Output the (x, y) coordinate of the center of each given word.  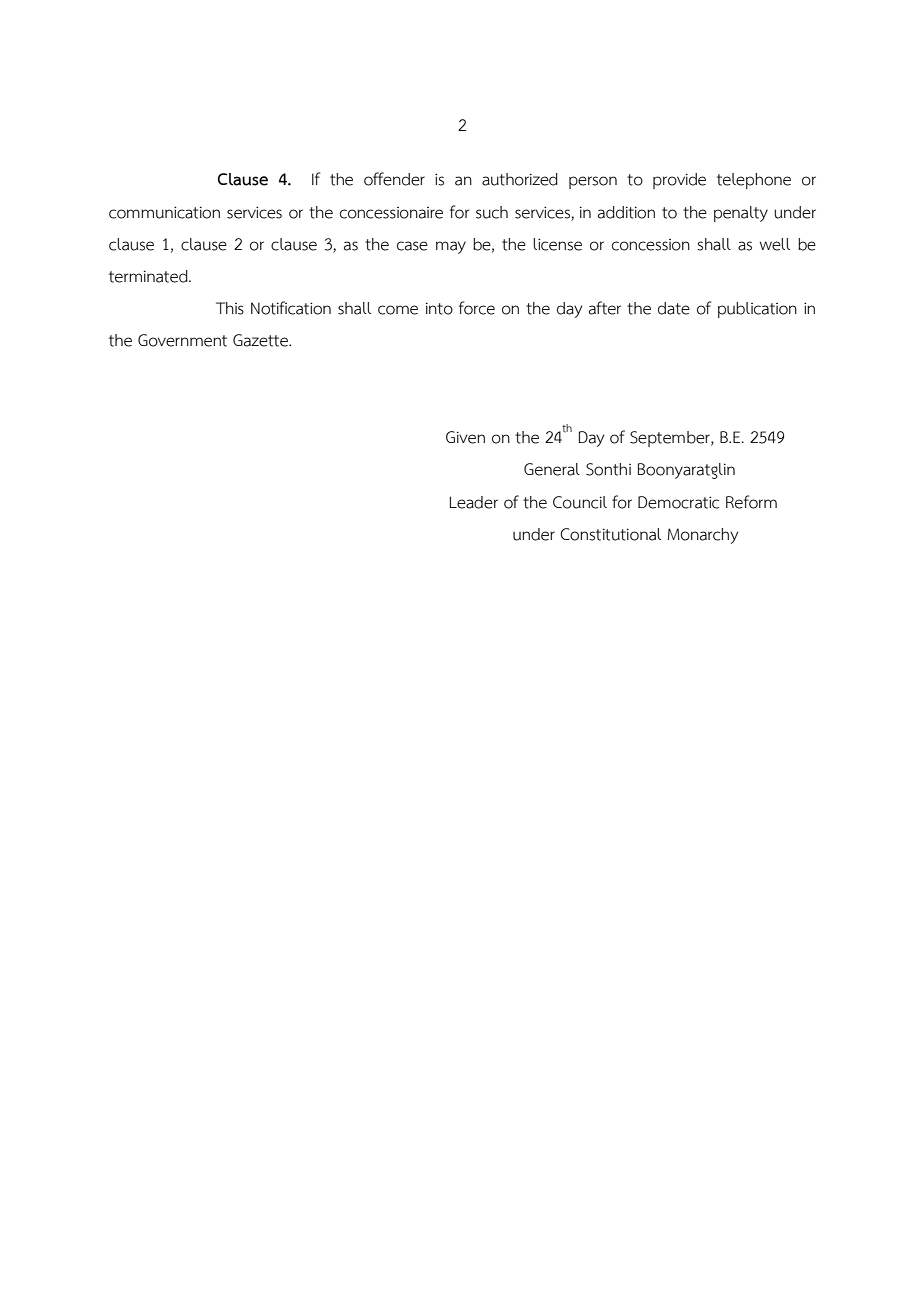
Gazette (261, 340)
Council (580, 502)
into (439, 308)
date (674, 308)
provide (679, 181)
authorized (520, 179)
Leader (474, 502)
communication (164, 212)
